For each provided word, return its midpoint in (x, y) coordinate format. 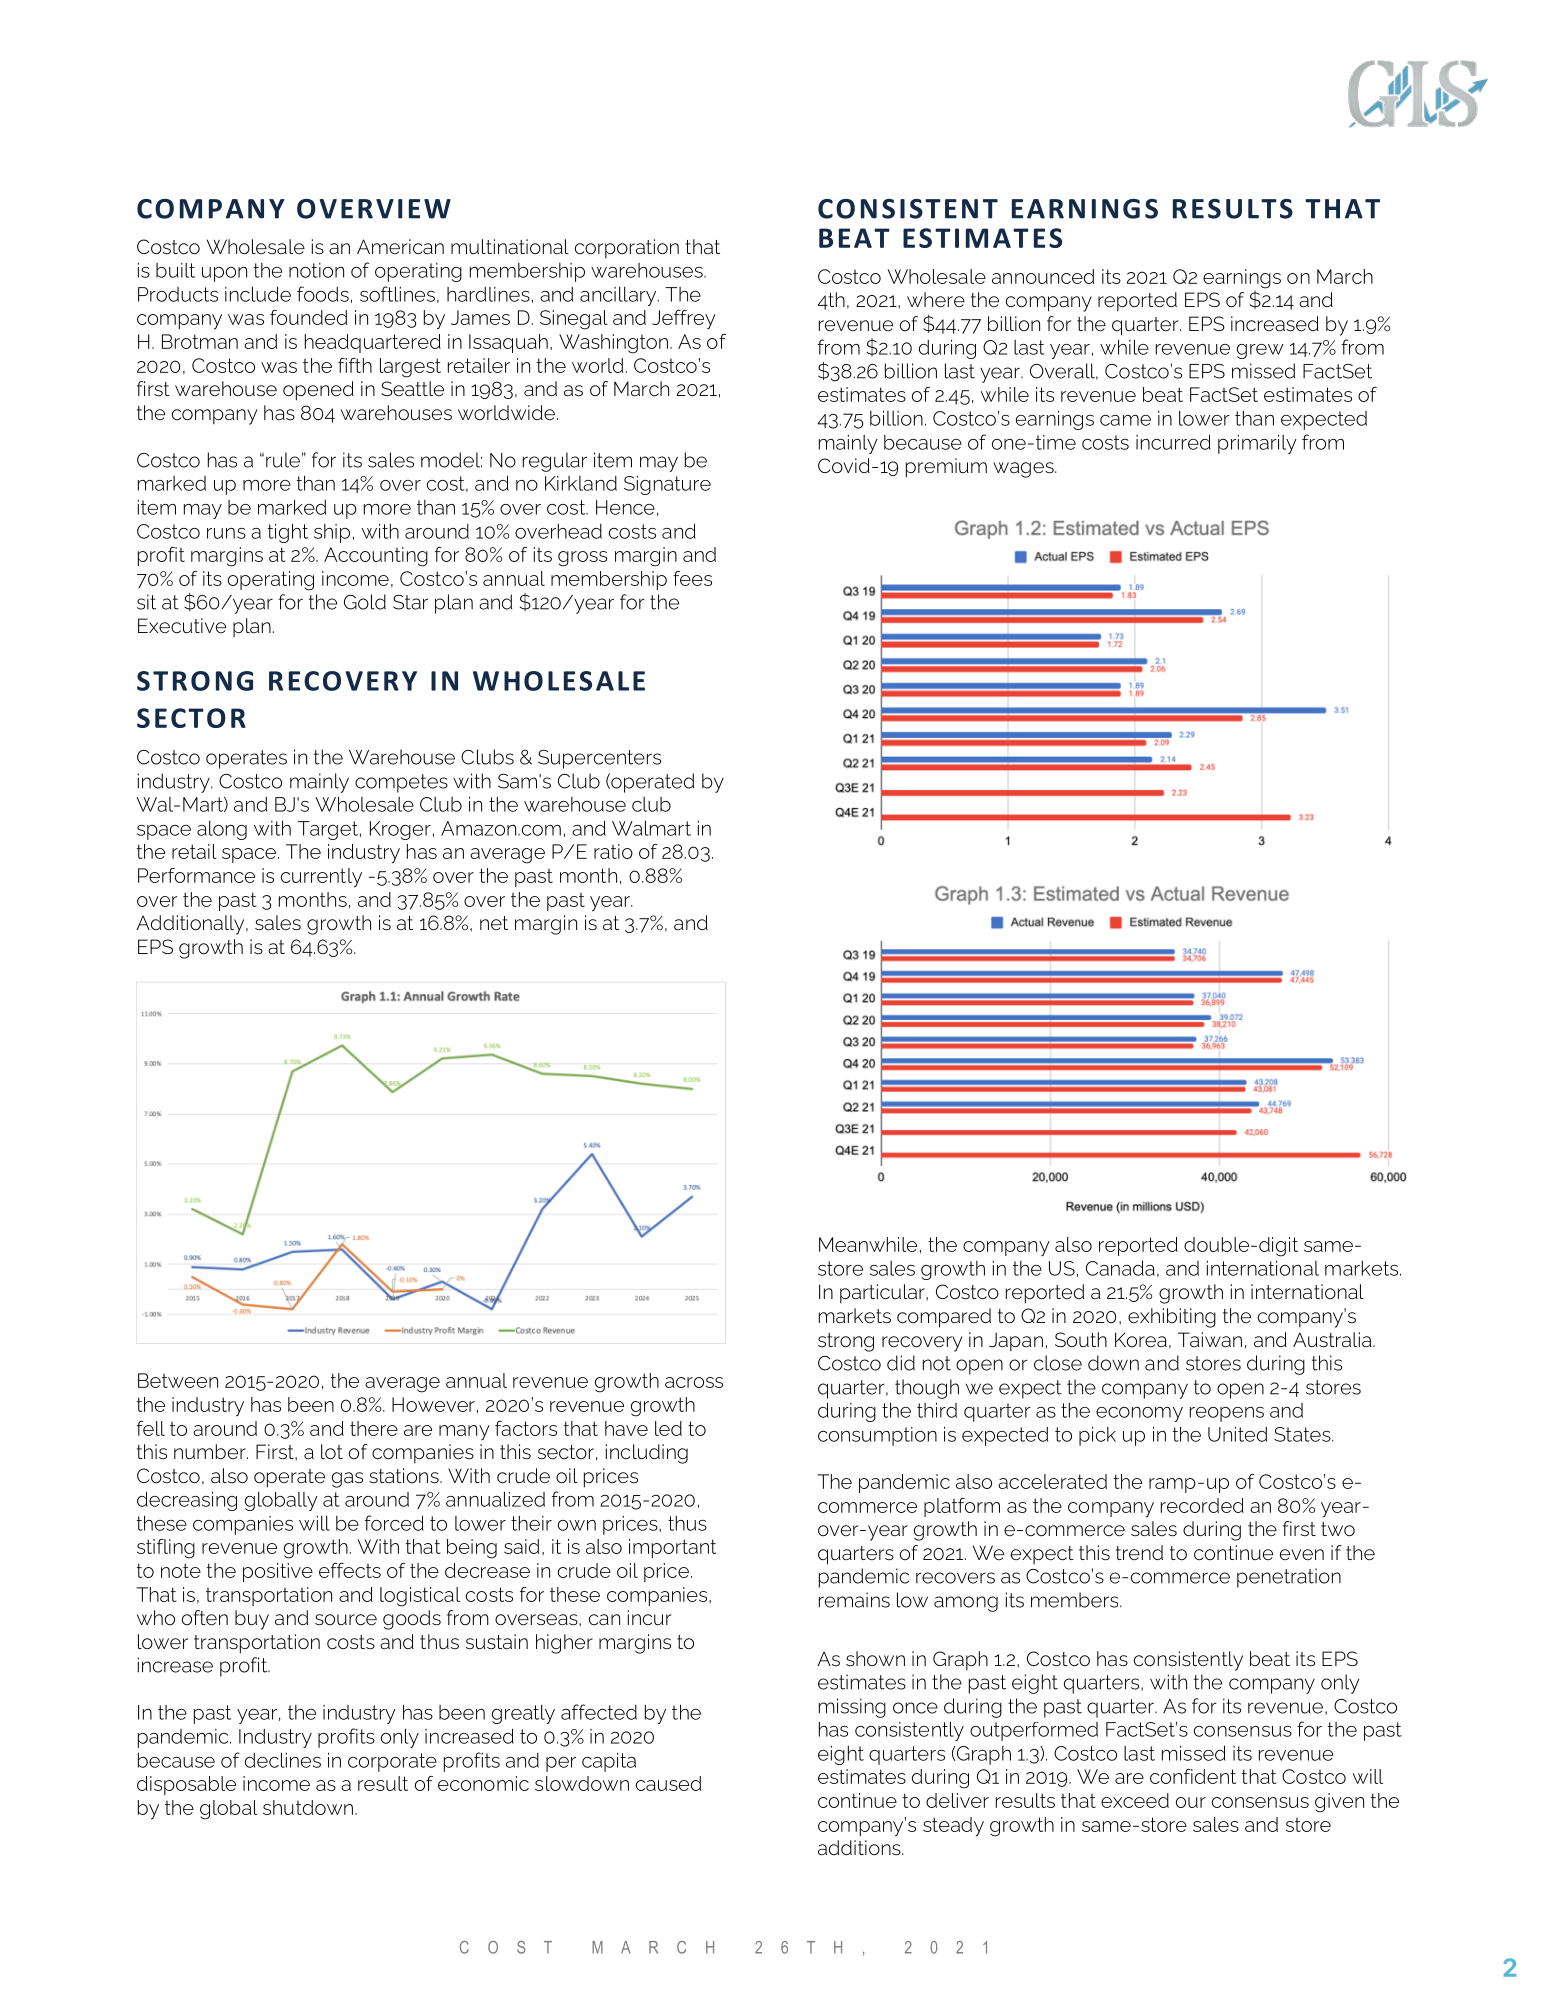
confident (1193, 1776)
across (694, 1382)
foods (323, 294)
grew (1260, 351)
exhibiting (1172, 1318)
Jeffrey (684, 319)
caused (668, 1783)
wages (1024, 470)
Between (178, 1380)
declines (283, 1760)
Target (328, 830)
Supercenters (599, 759)
